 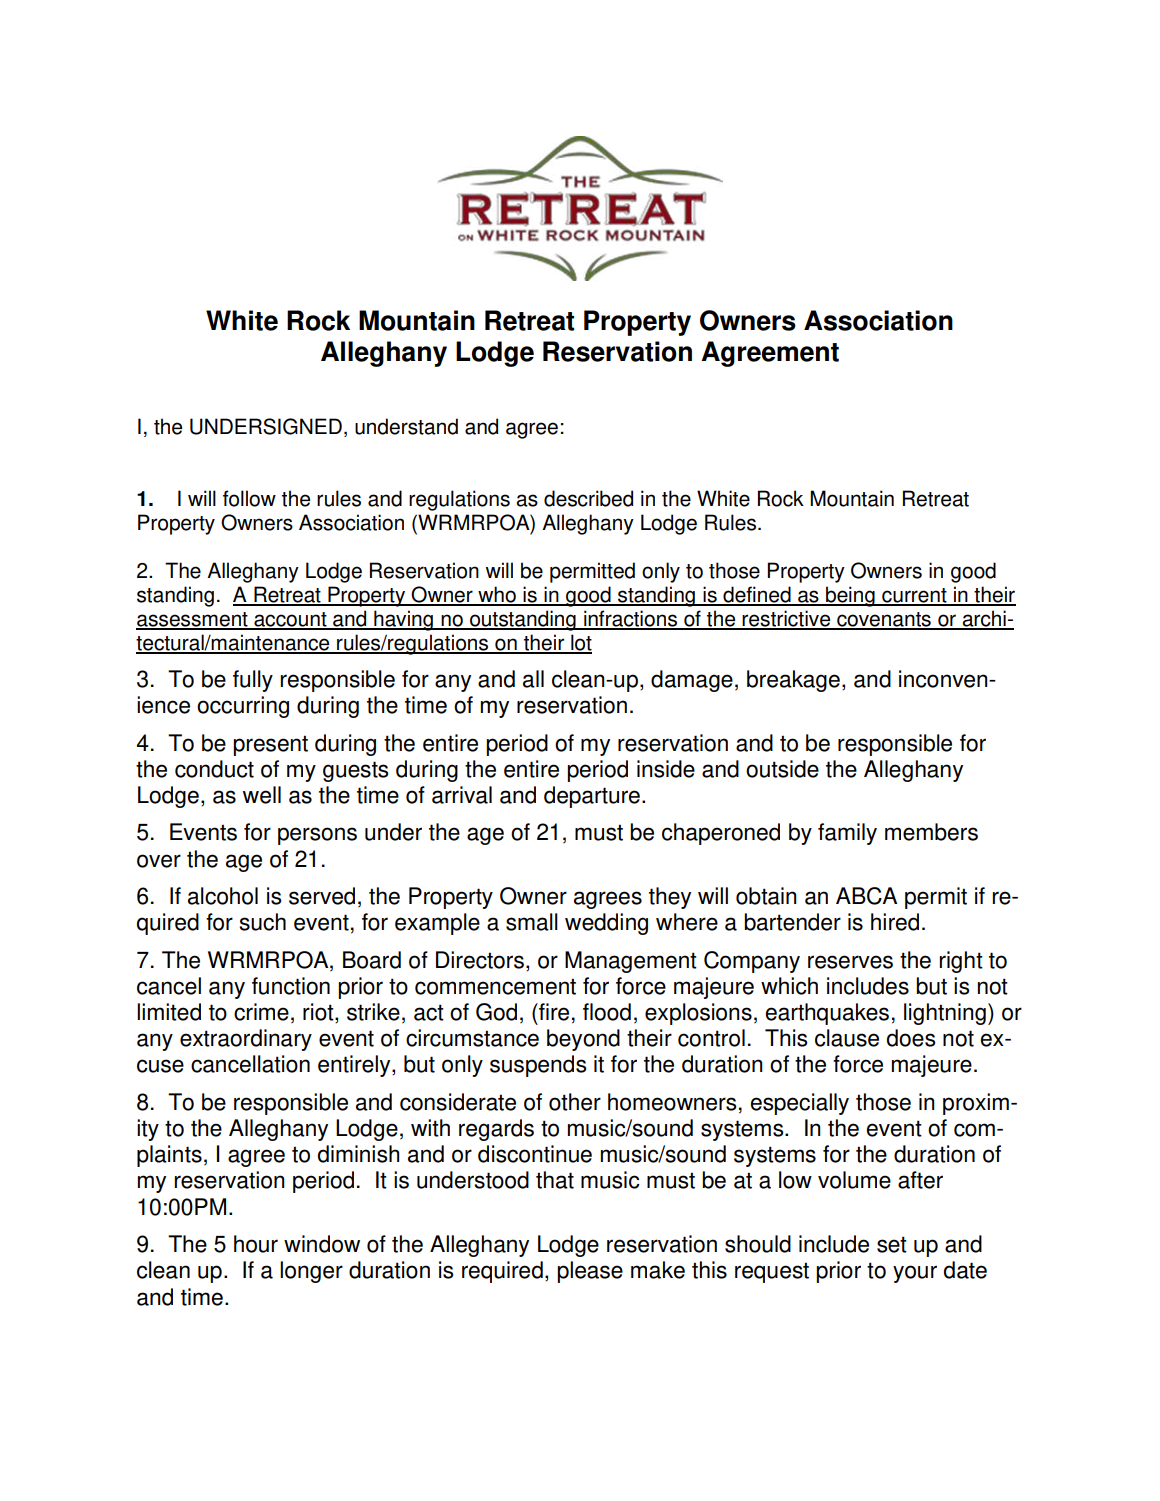 What do you see at coordinates (249, 498) in the screenshot?
I see `follow` at bounding box center [249, 498].
